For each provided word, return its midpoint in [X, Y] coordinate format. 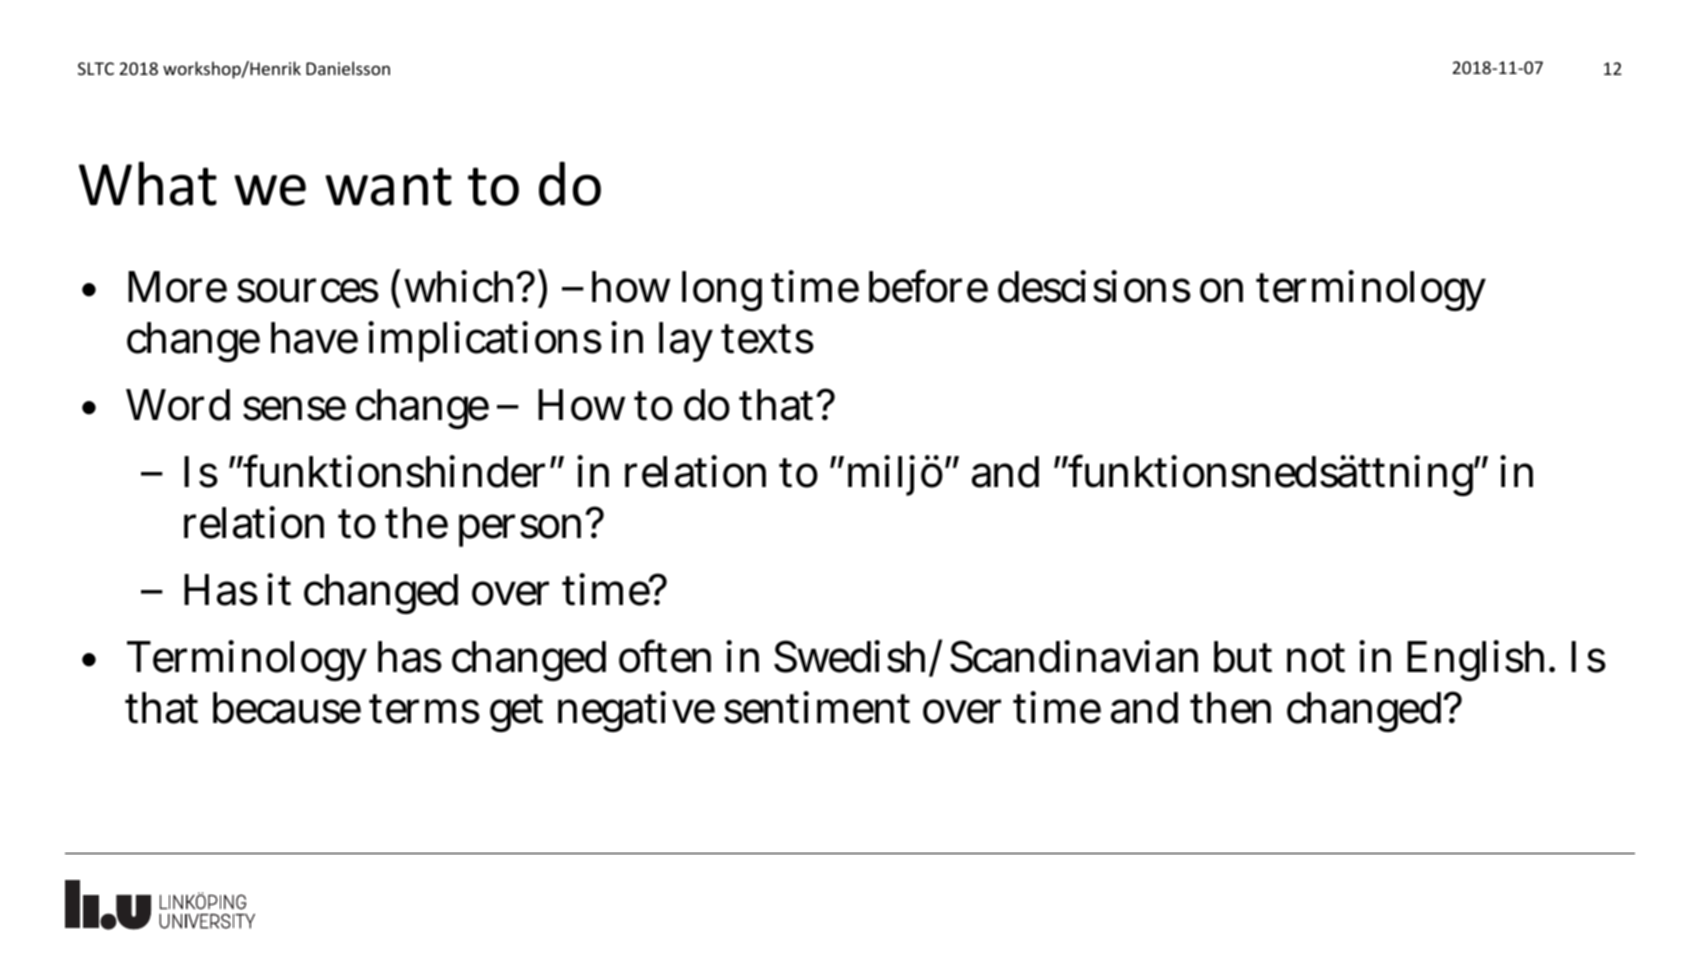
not [1316, 658]
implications [485, 341]
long [722, 291]
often [665, 656]
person [520, 531]
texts [767, 339]
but [1243, 657]
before [928, 286]
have [314, 338]
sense [294, 409]
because [287, 708]
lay [686, 342]
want [388, 186]
